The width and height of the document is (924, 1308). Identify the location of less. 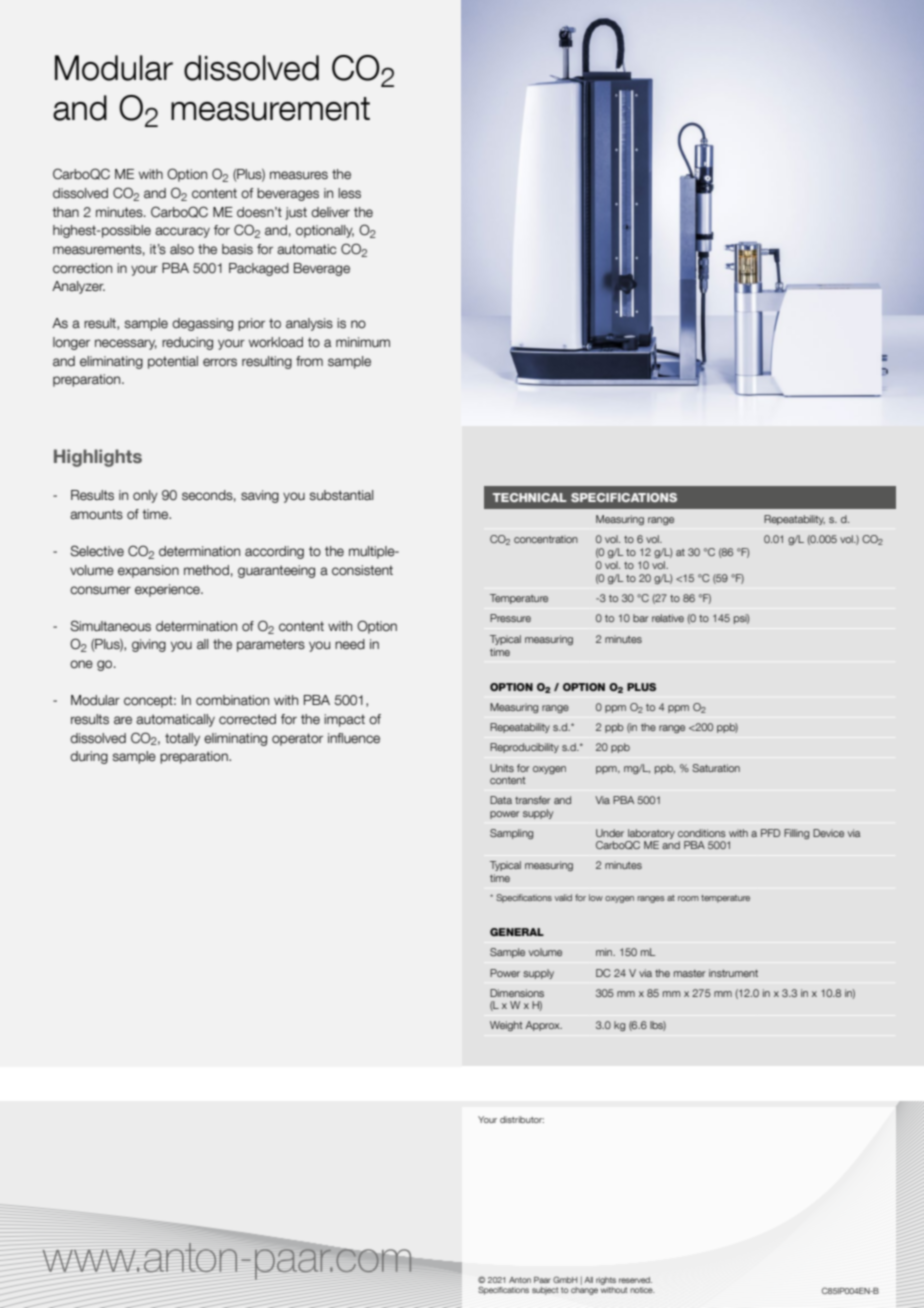
(349, 193).
